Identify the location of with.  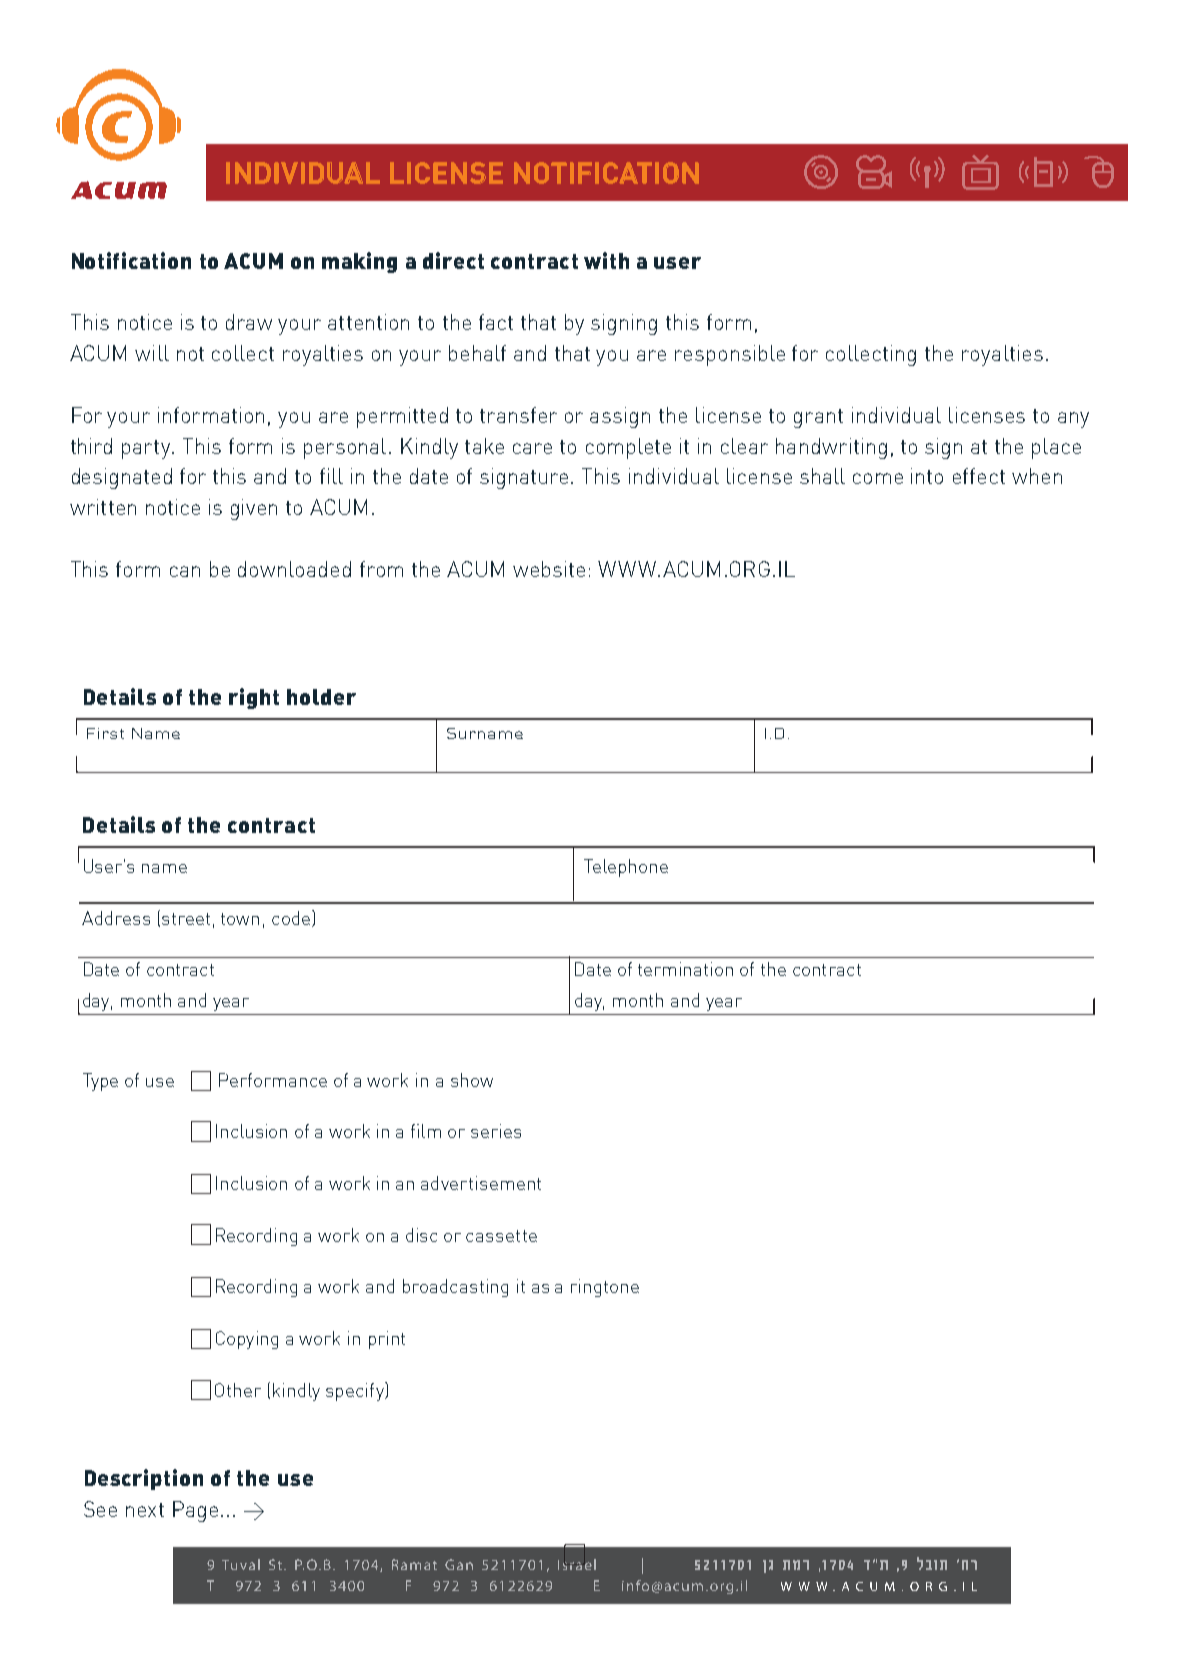
(606, 260).
